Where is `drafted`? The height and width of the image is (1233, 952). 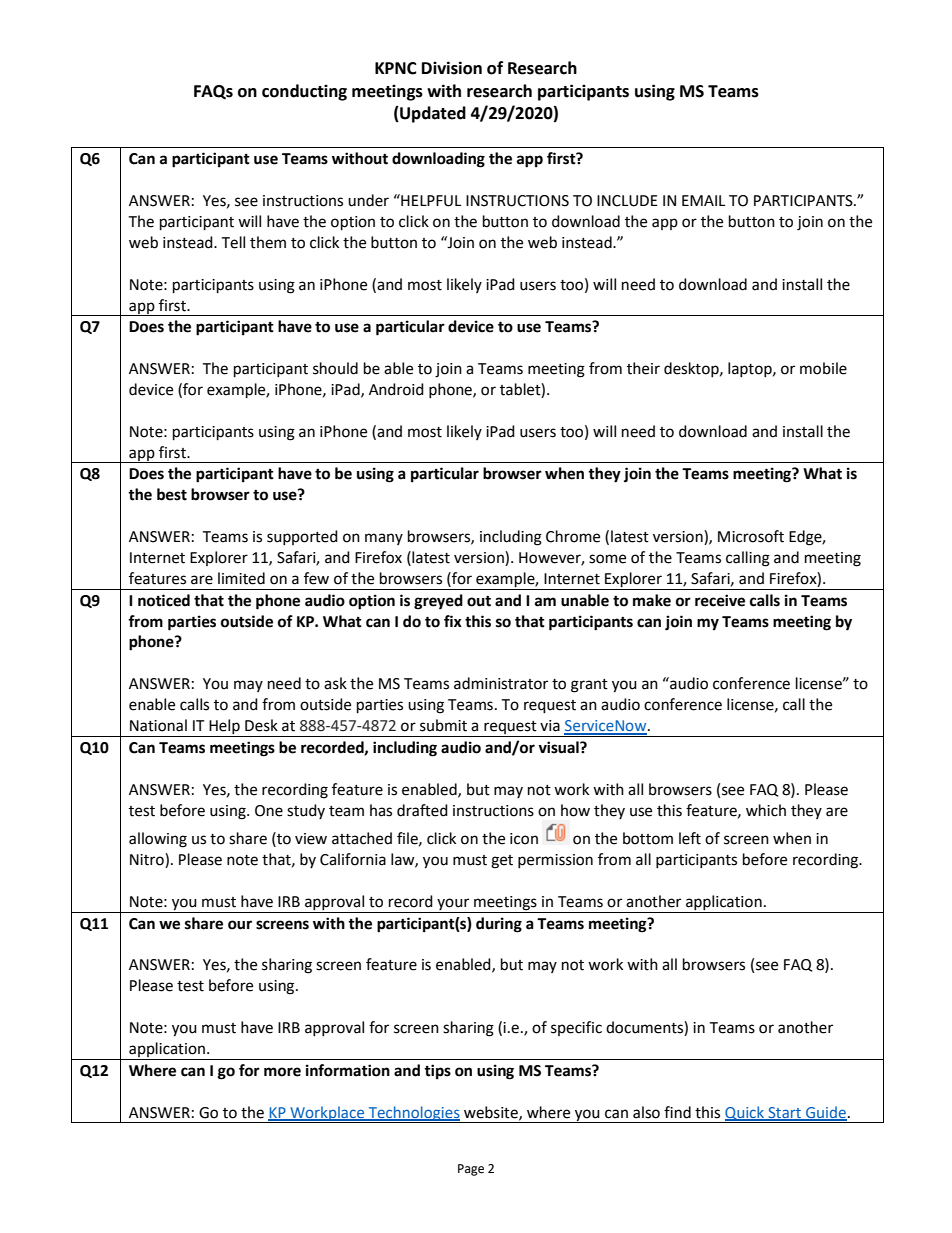
drafted is located at coordinates (422, 810).
